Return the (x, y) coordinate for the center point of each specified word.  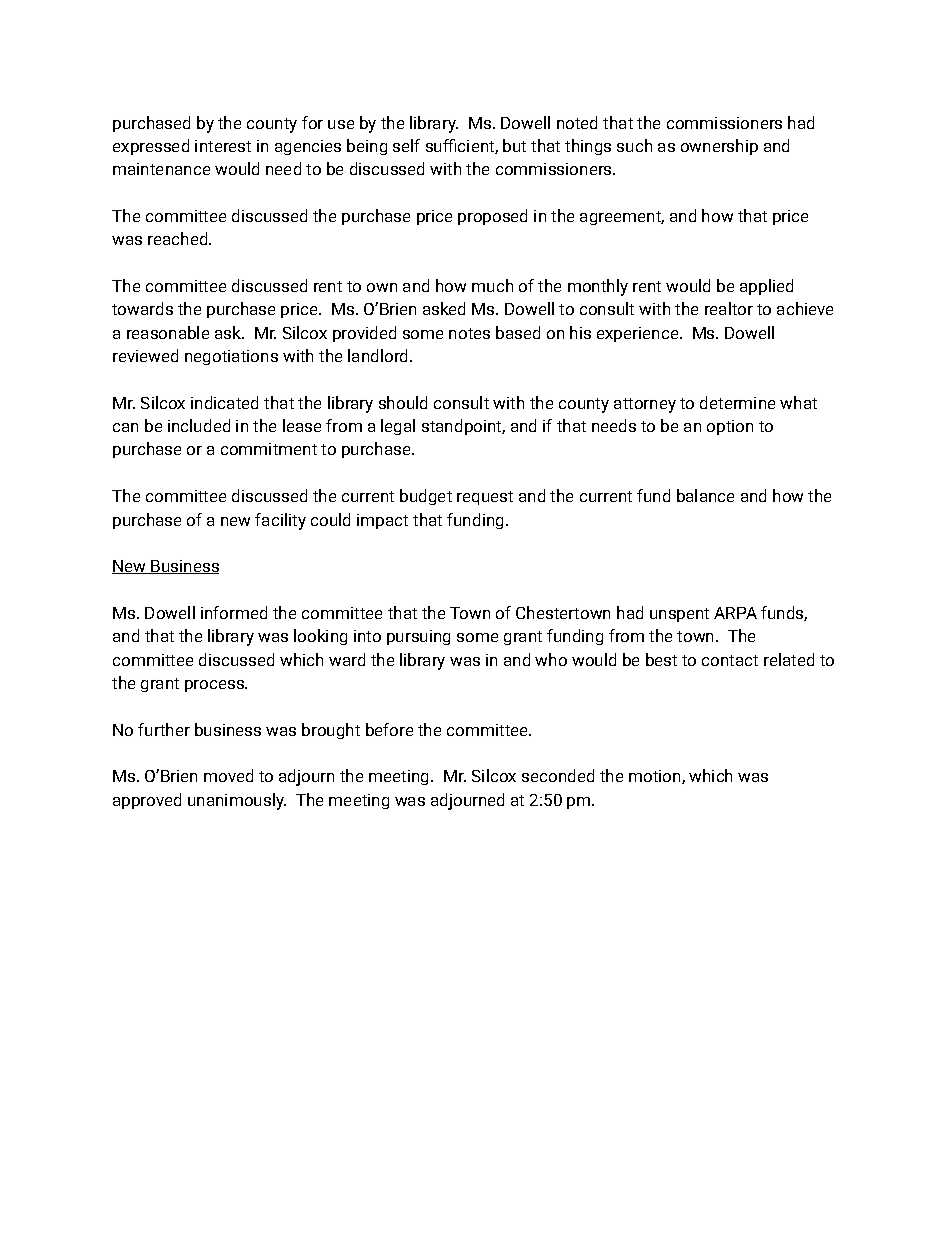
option (730, 427)
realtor (729, 308)
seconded (558, 775)
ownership (719, 147)
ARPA (735, 613)
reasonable (168, 332)
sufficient (461, 146)
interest (223, 146)
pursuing (418, 637)
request (485, 498)
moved (228, 775)
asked (444, 308)
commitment (269, 449)
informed (234, 612)
